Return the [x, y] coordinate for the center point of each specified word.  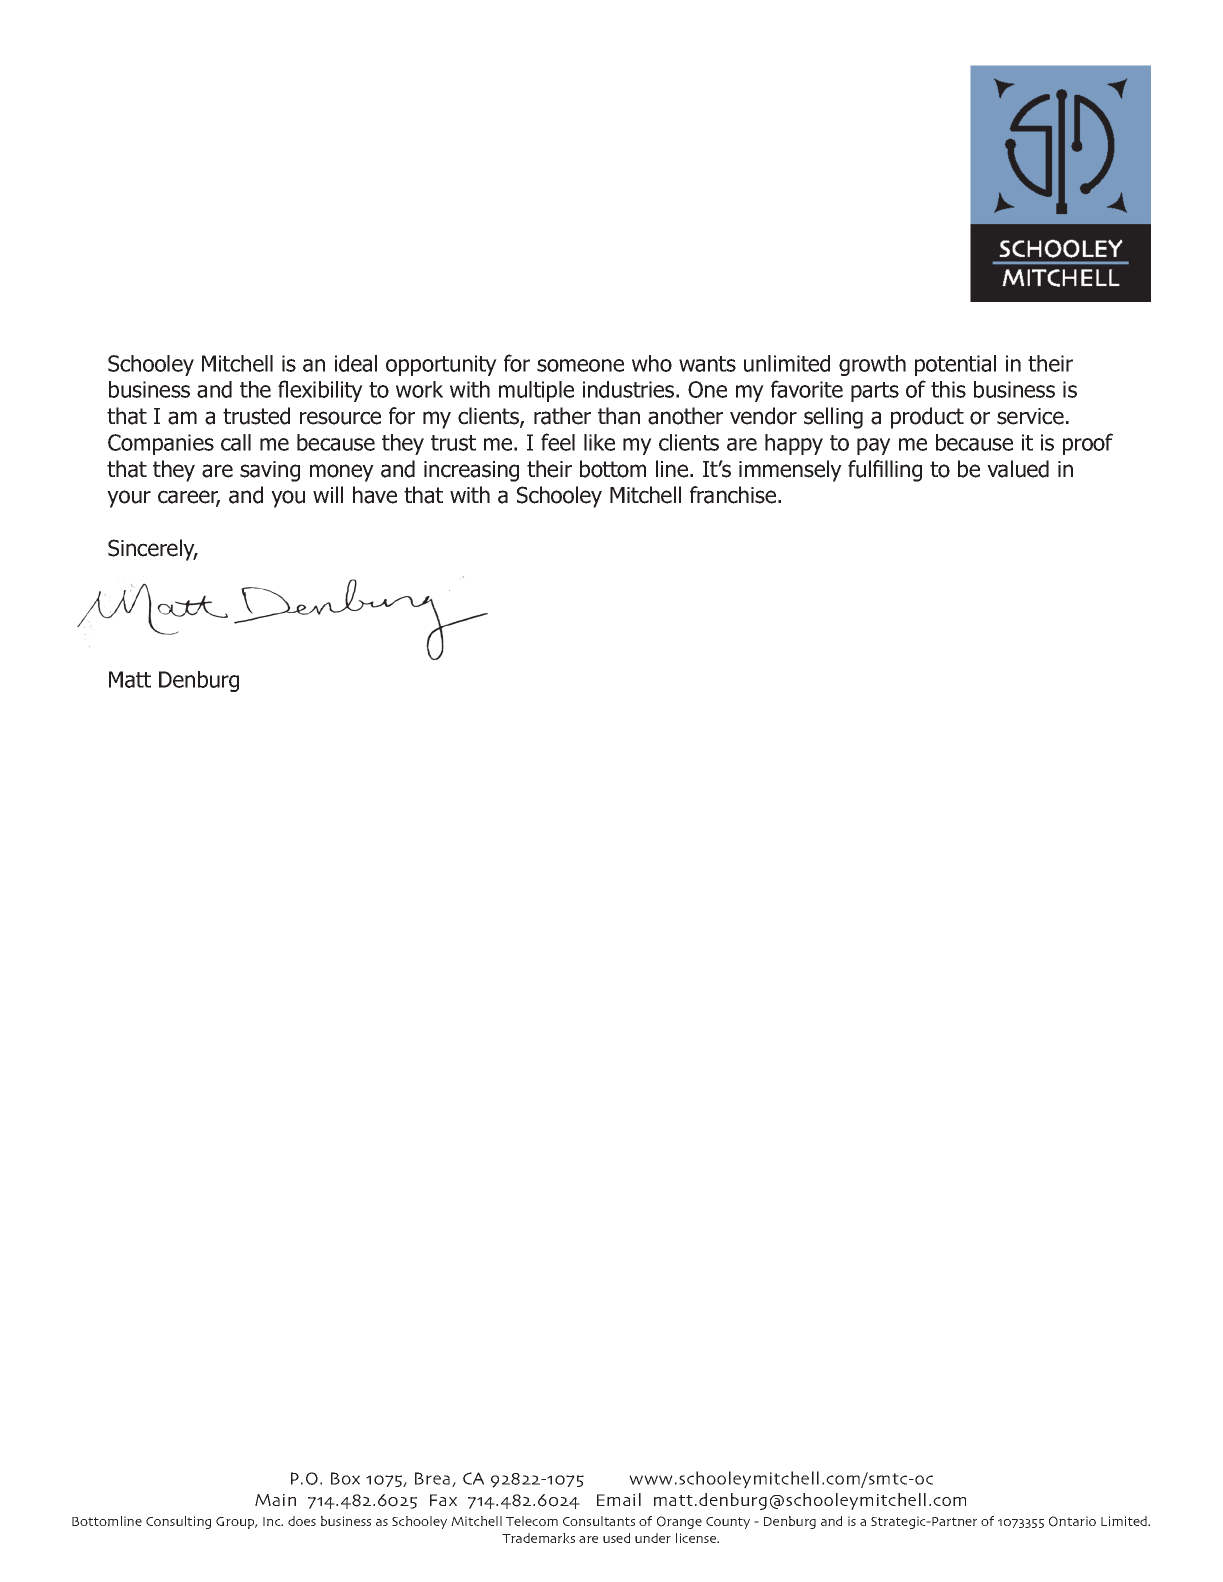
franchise [734, 495]
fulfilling [885, 471]
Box [345, 1478]
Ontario [1072, 1521]
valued [1018, 469]
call [236, 442]
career [189, 498]
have [375, 495]
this [948, 389]
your [129, 499]
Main [275, 1500]
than [619, 416]
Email [619, 1499]
